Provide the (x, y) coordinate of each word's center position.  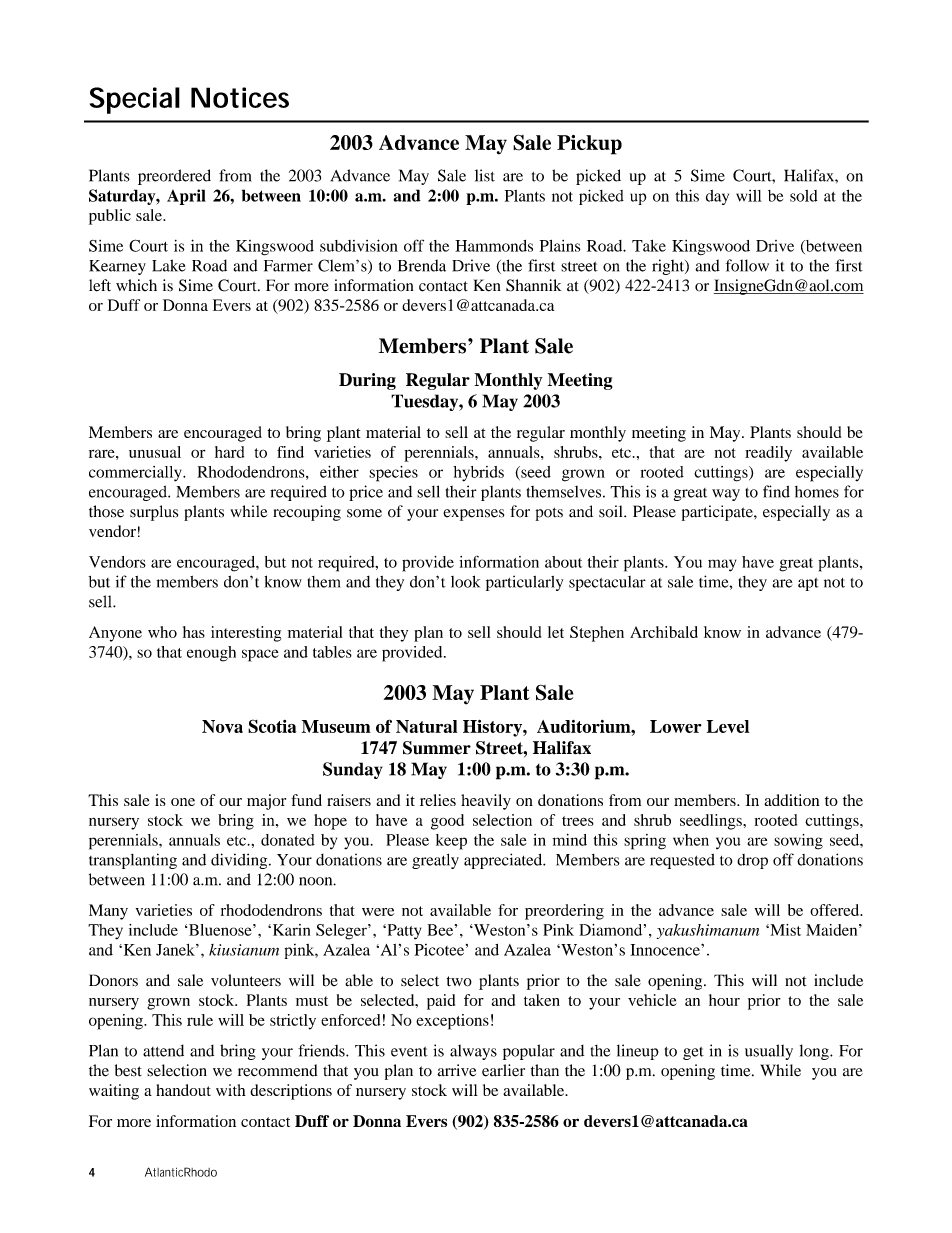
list (485, 175)
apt (808, 584)
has (194, 632)
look (465, 581)
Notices (240, 97)
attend (163, 1050)
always (473, 1052)
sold (803, 196)
